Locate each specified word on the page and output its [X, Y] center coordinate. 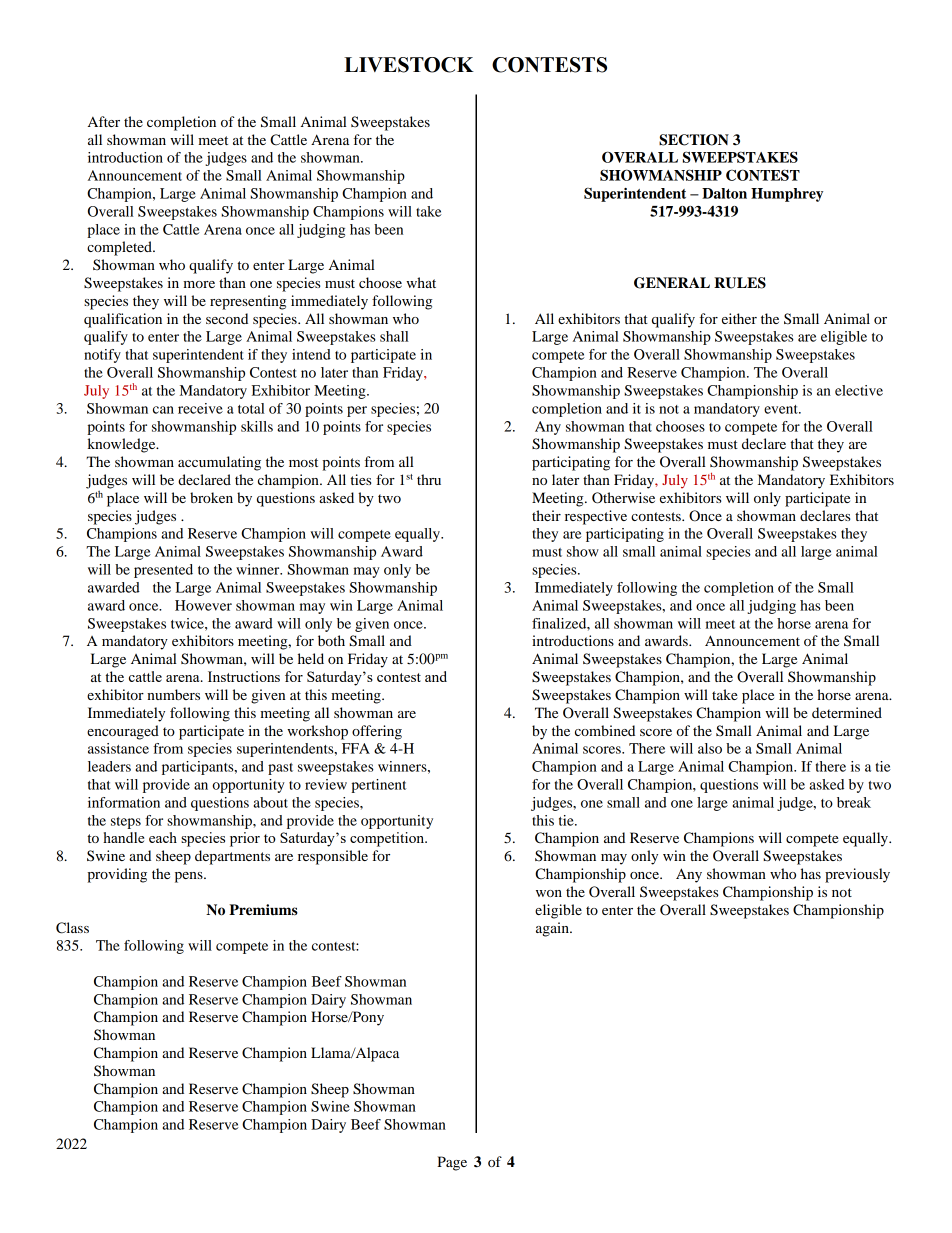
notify [102, 356]
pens [190, 877]
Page [452, 1163]
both [331, 640]
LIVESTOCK [409, 65]
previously [857, 875]
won [549, 893]
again [553, 929]
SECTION [694, 140]
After [104, 121]
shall [394, 336]
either [739, 318]
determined [847, 712]
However [203, 605]
